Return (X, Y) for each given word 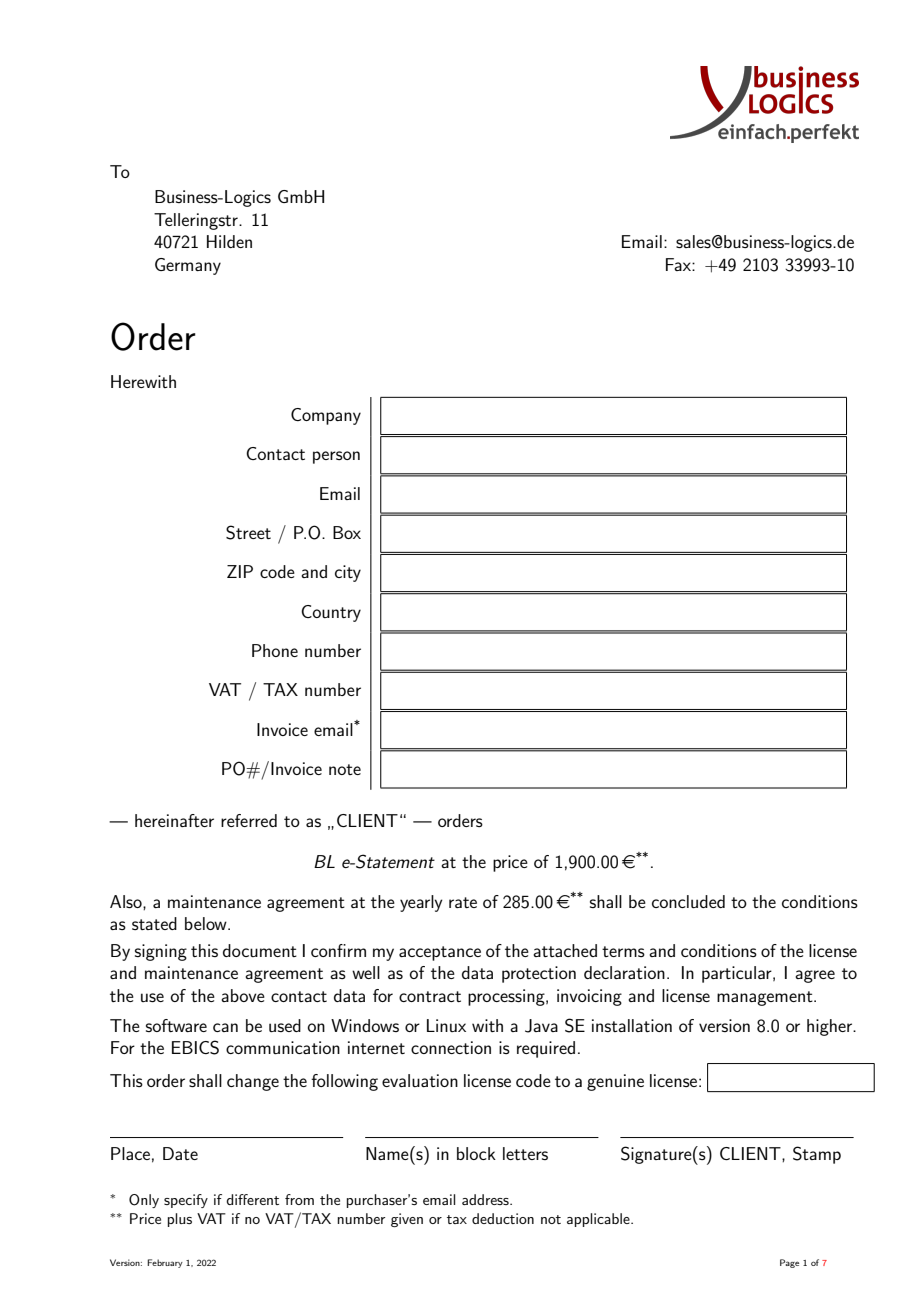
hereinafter (174, 820)
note (345, 769)
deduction (503, 1218)
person (336, 457)
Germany (188, 266)
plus (180, 1220)
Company (326, 416)
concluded (688, 901)
